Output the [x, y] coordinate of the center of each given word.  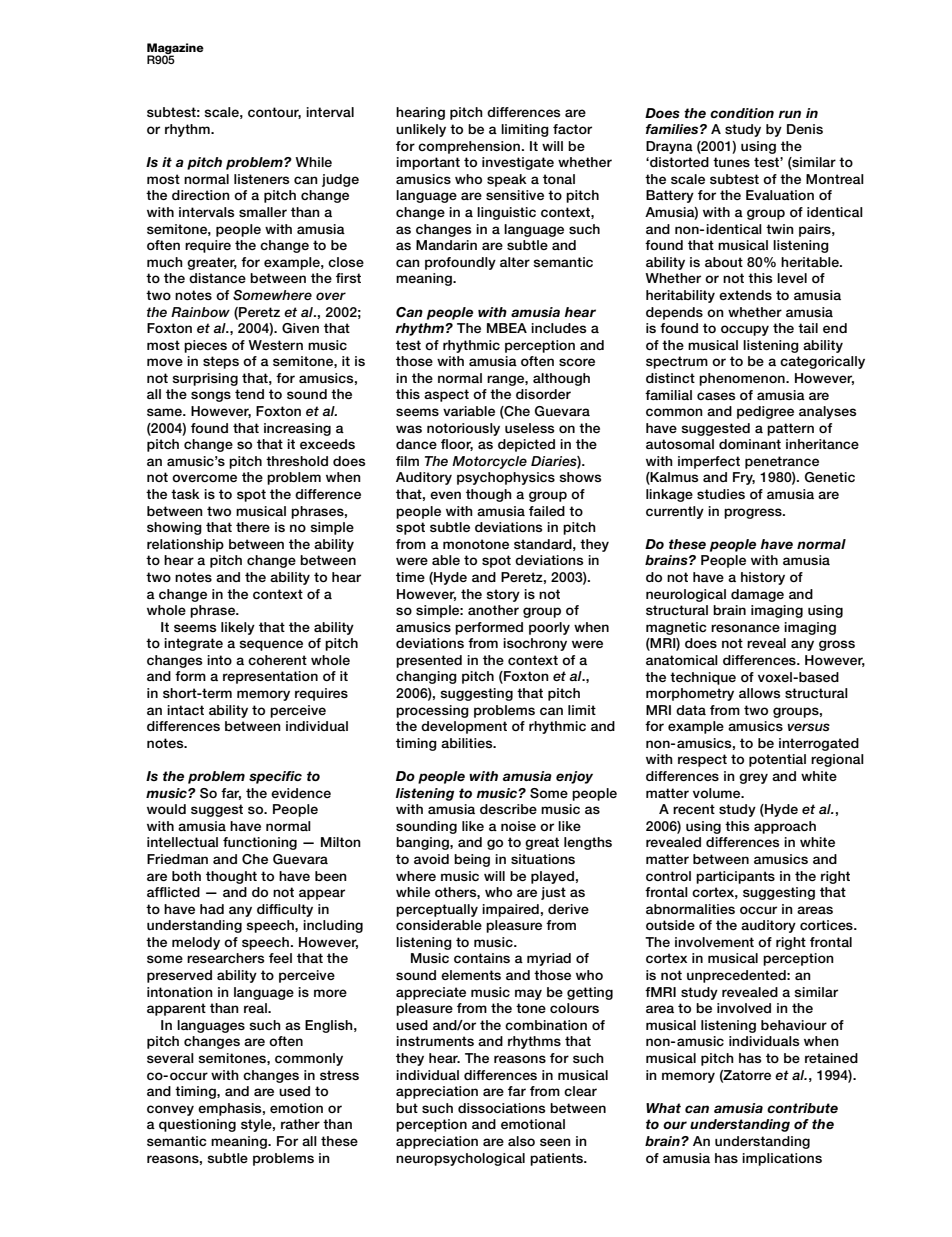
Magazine [175, 49]
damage [757, 595]
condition [742, 113]
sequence [271, 645]
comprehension [469, 147]
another [493, 610]
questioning [197, 1125]
